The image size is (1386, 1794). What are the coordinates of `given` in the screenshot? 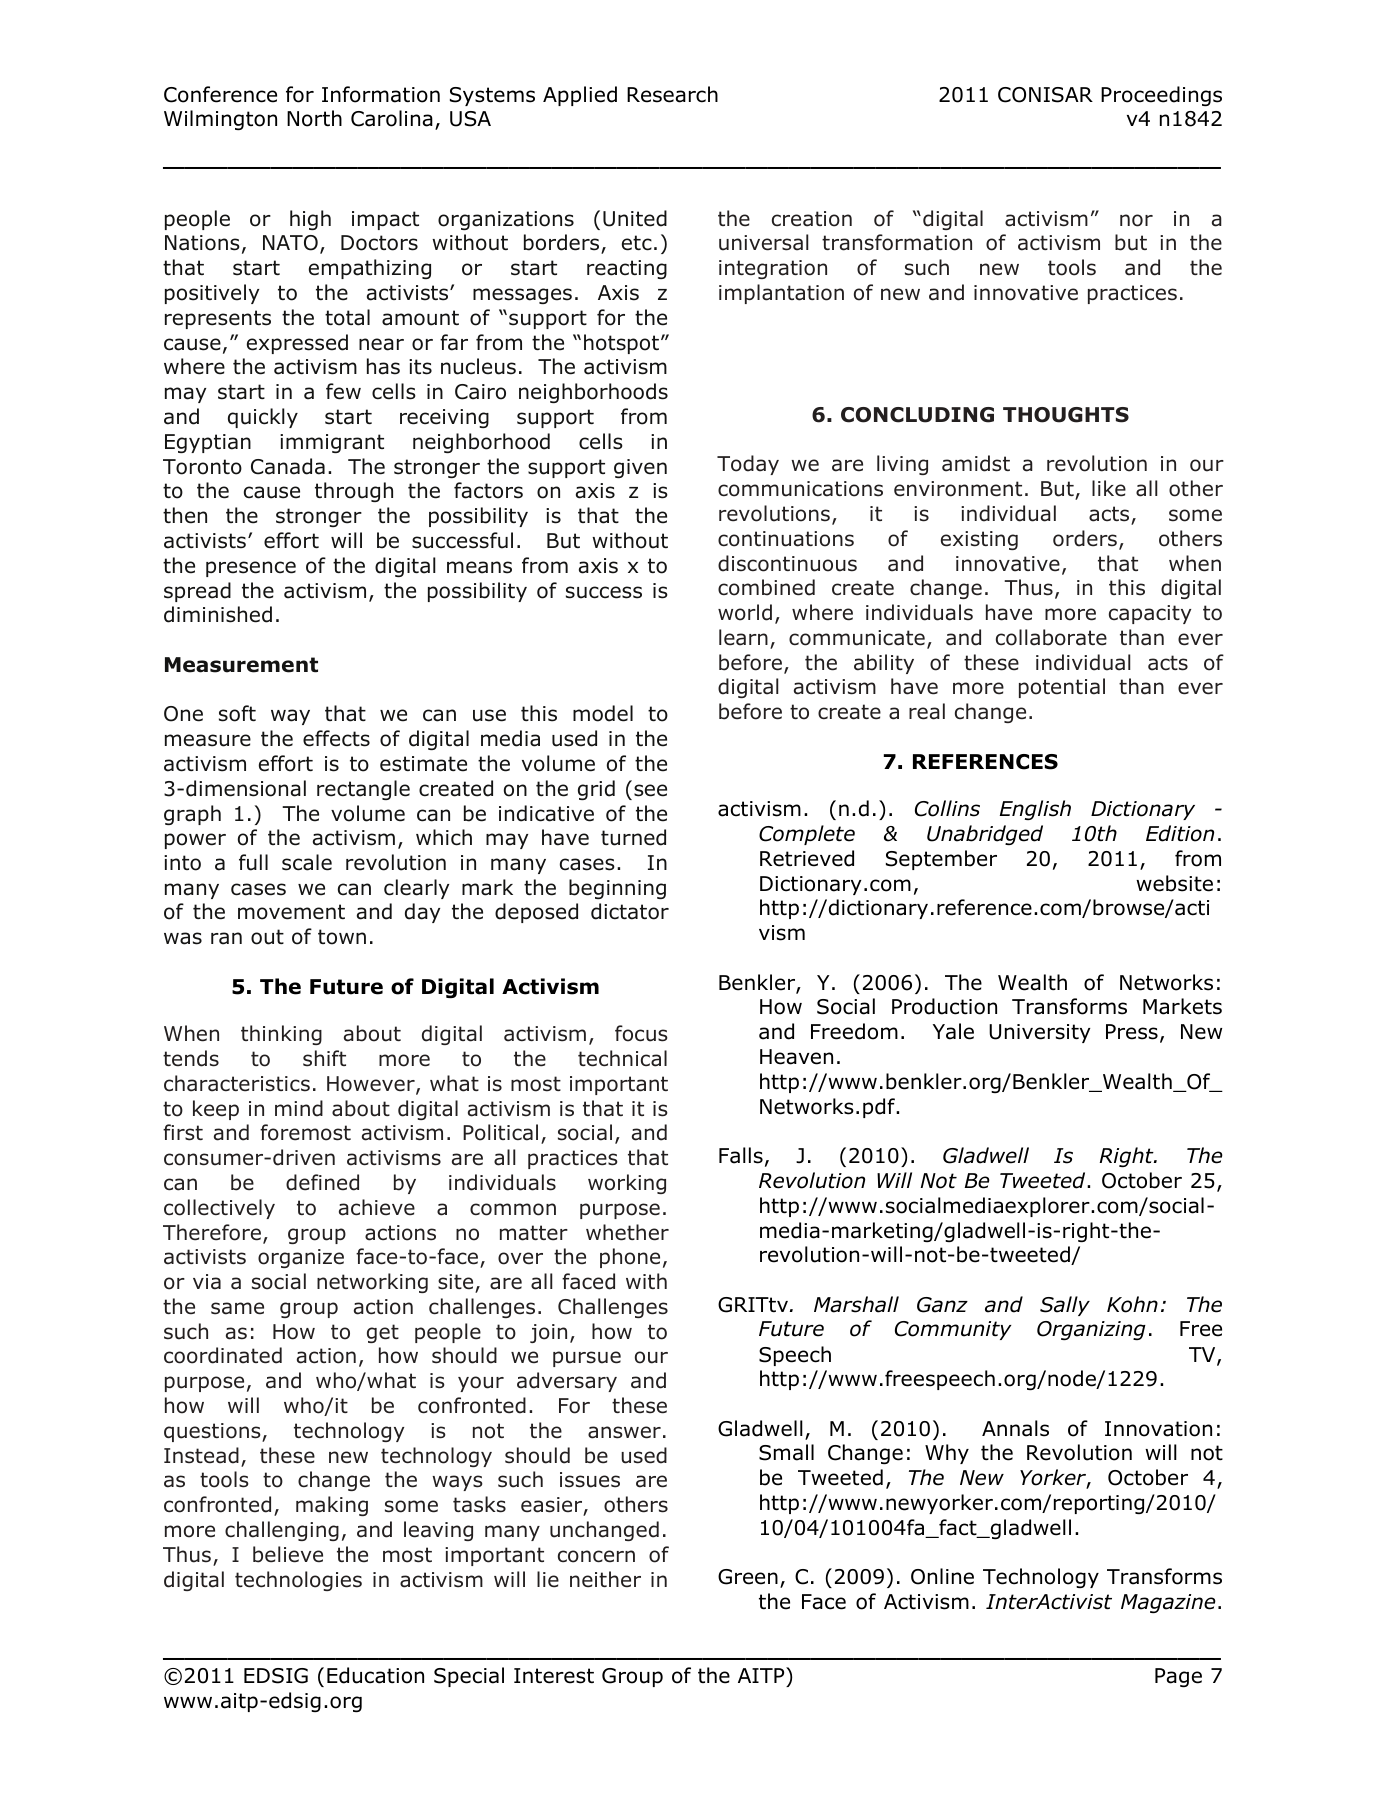 It's located at (640, 468).
